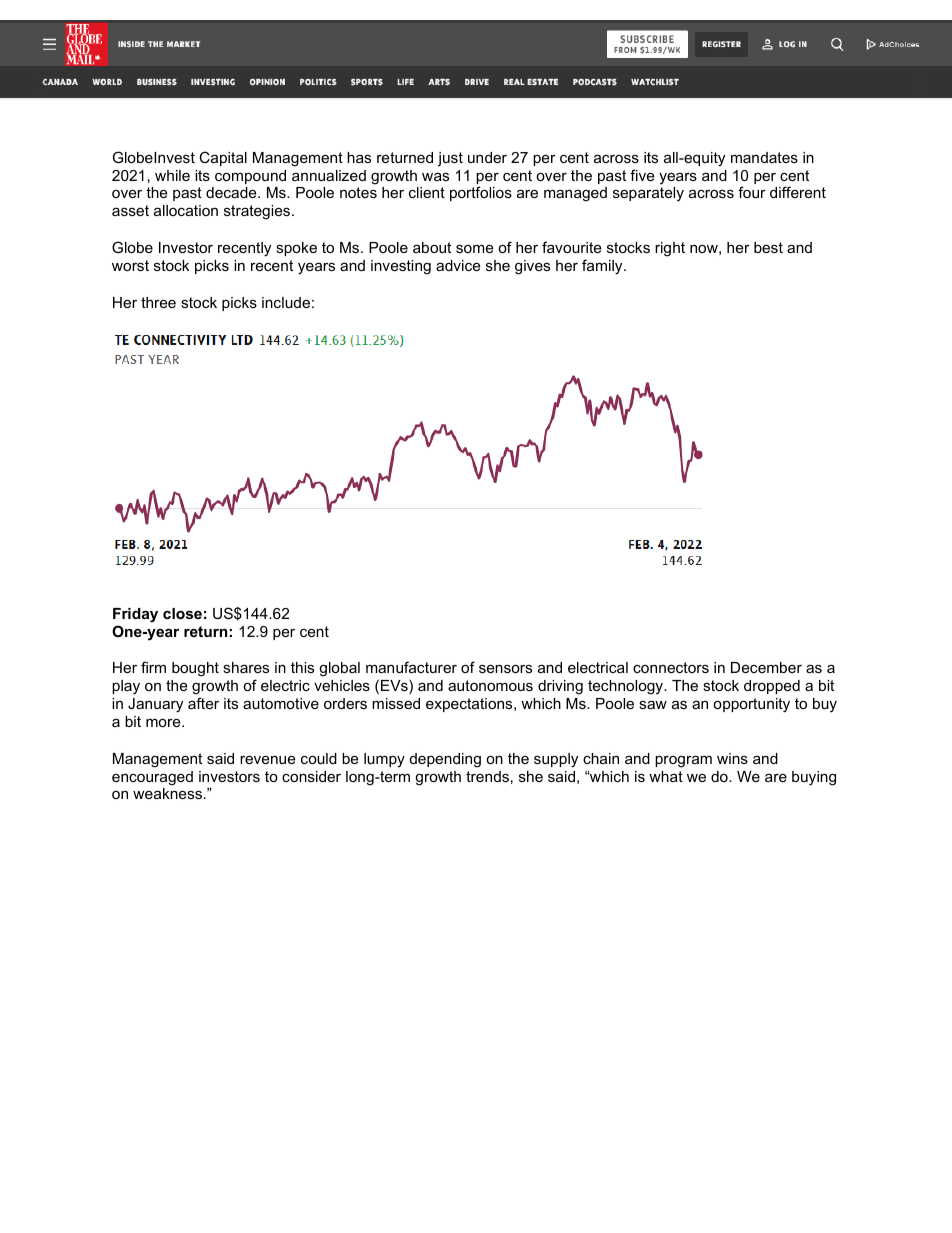 The width and height of the page is (952, 1233). I want to click on four, so click(752, 192).
